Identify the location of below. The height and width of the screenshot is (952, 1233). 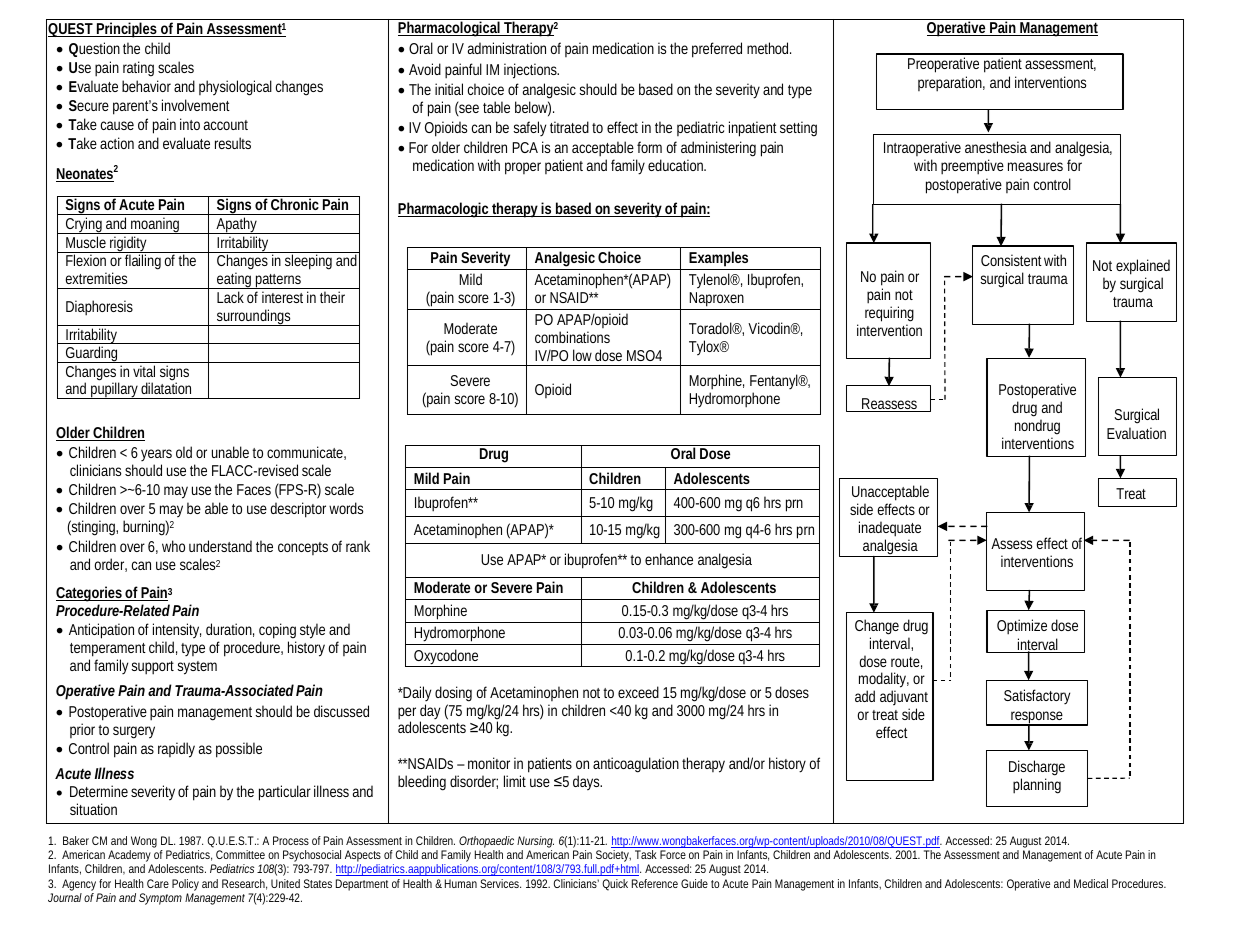
(534, 108).
